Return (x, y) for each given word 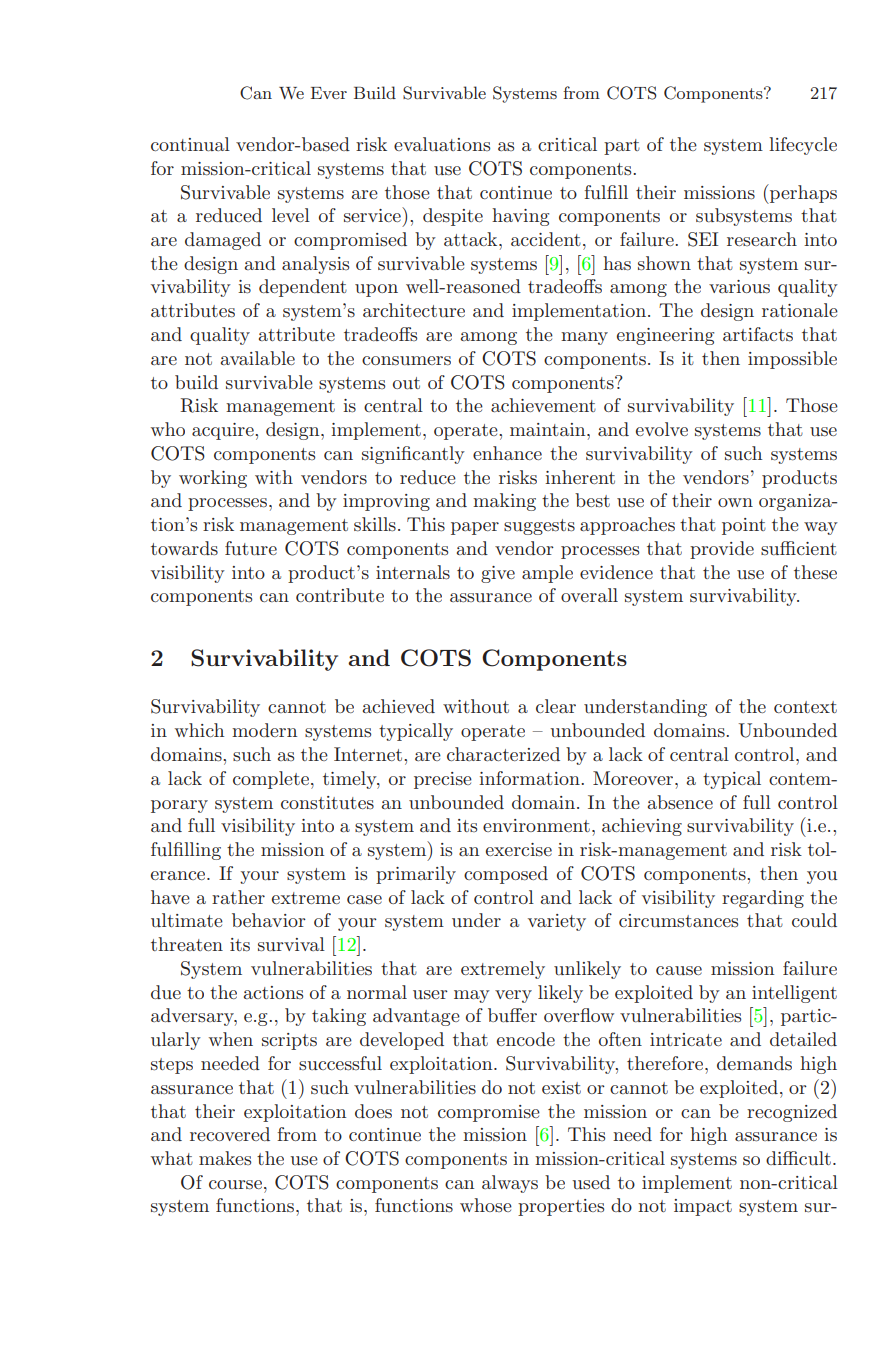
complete (271, 780)
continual (190, 144)
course (235, 1185)
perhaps (802, 194)
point (744, 526)
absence (680, 802)
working (213, 479)
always (510, 1184)
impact (703, 1207)
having (520, 217)
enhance (507, 453)
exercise (519, 850)
